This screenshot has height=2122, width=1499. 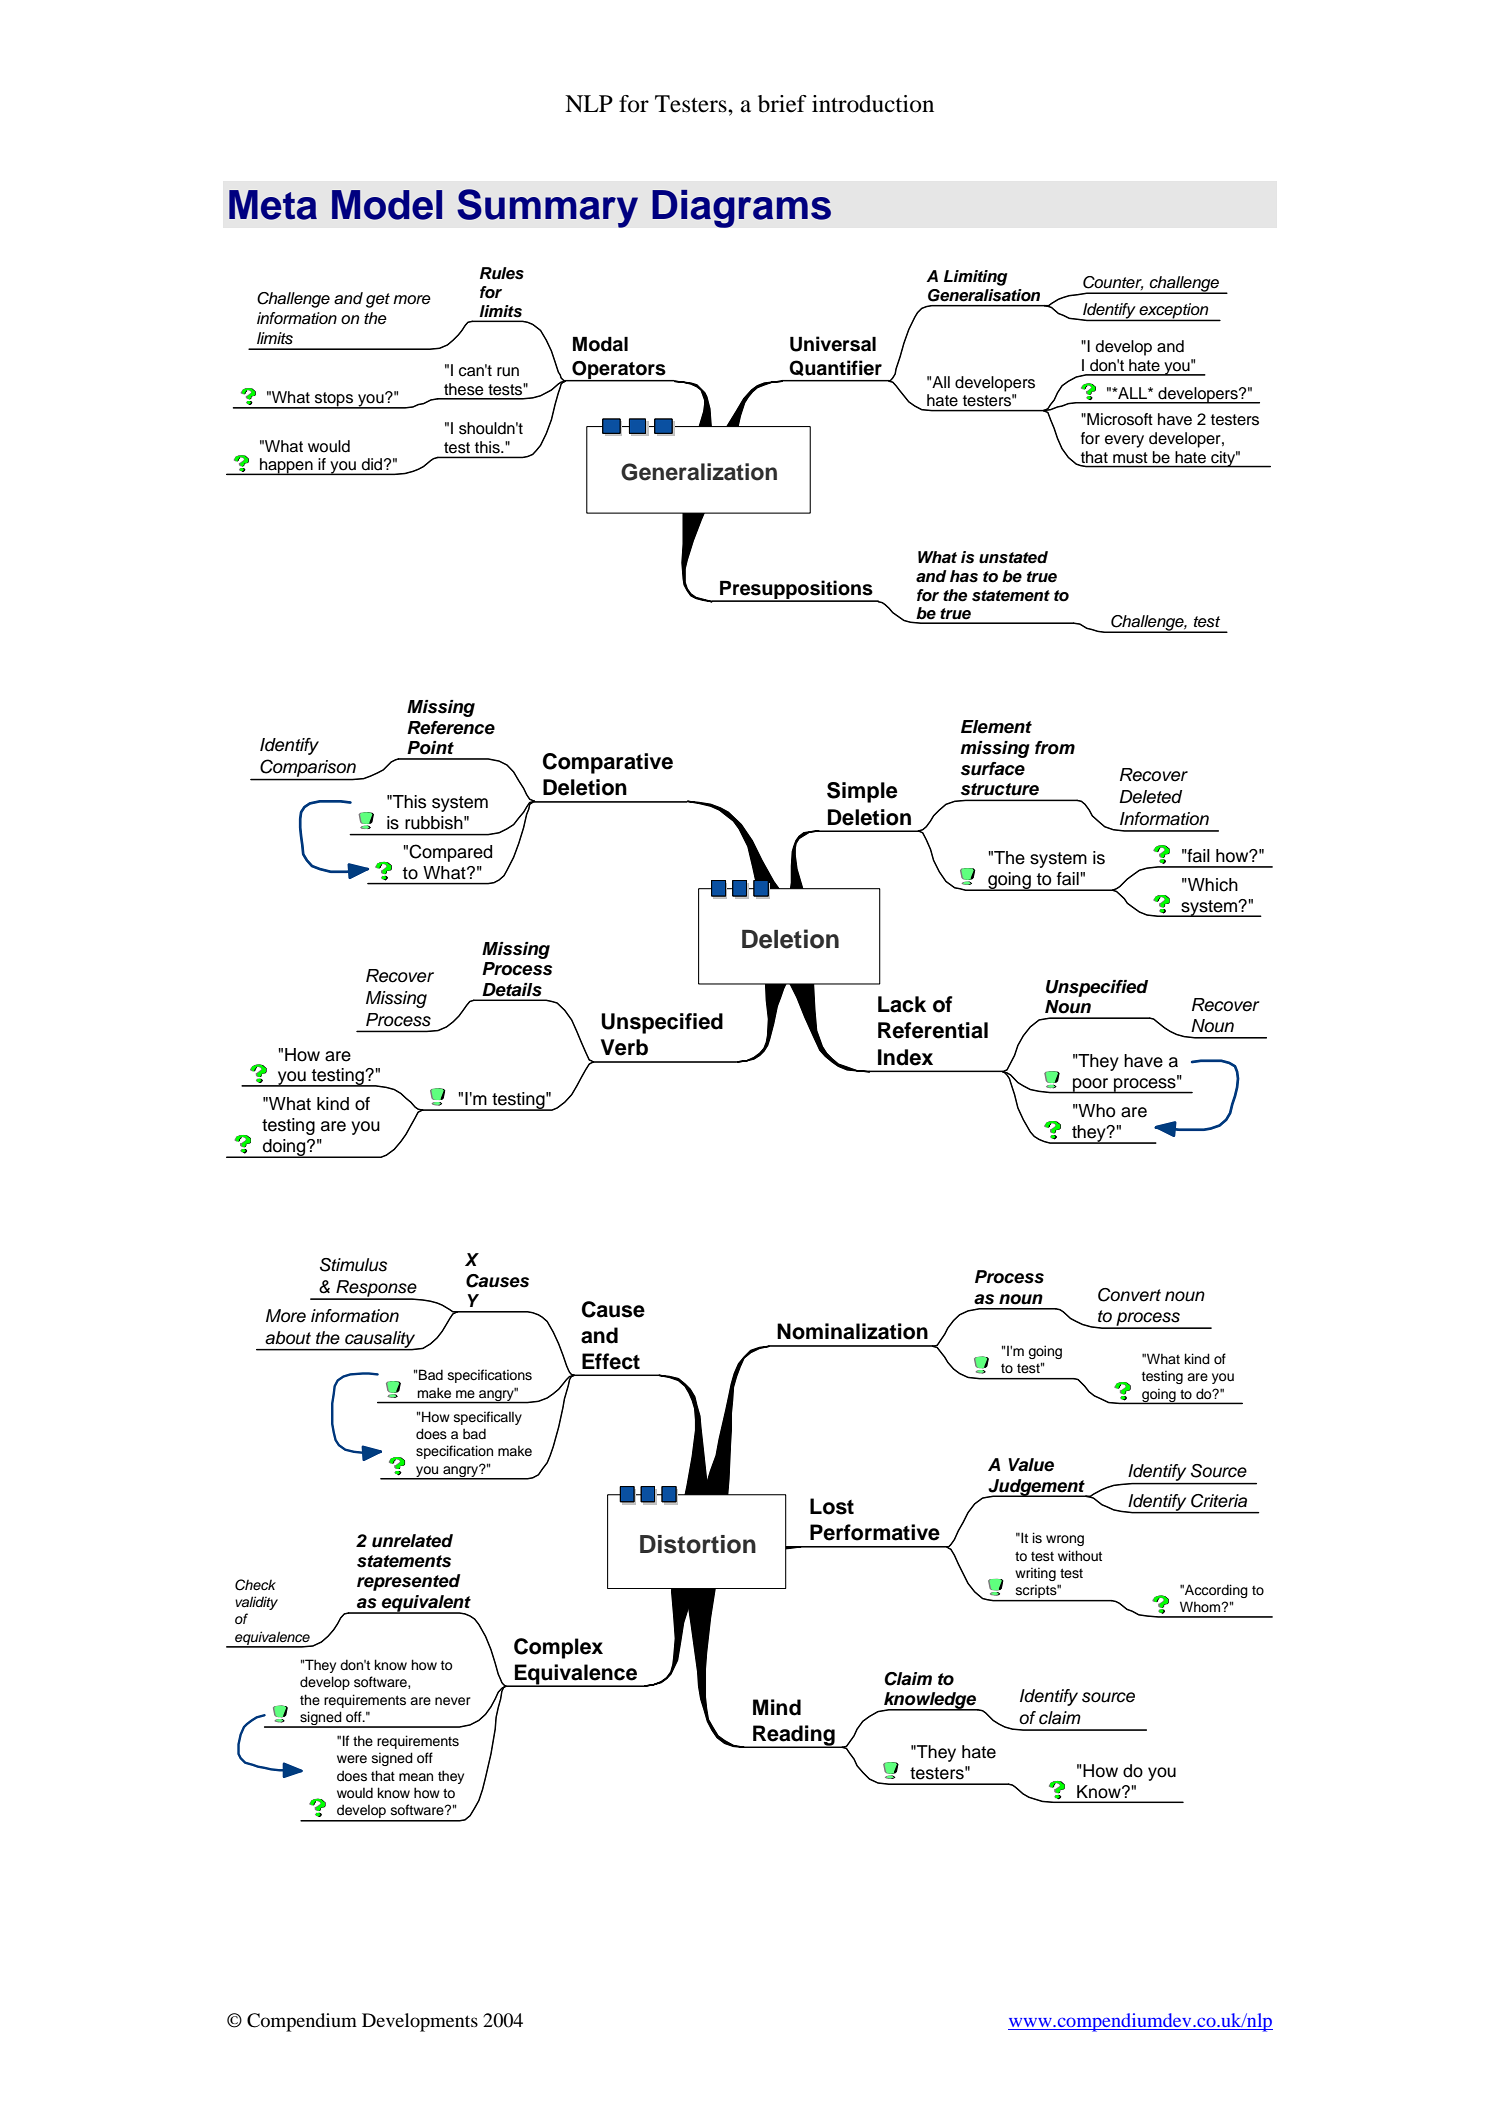 What do you see at coordinates (387, 205) in the screenshot?
I see `Model` at bounding box center [387, 205].
